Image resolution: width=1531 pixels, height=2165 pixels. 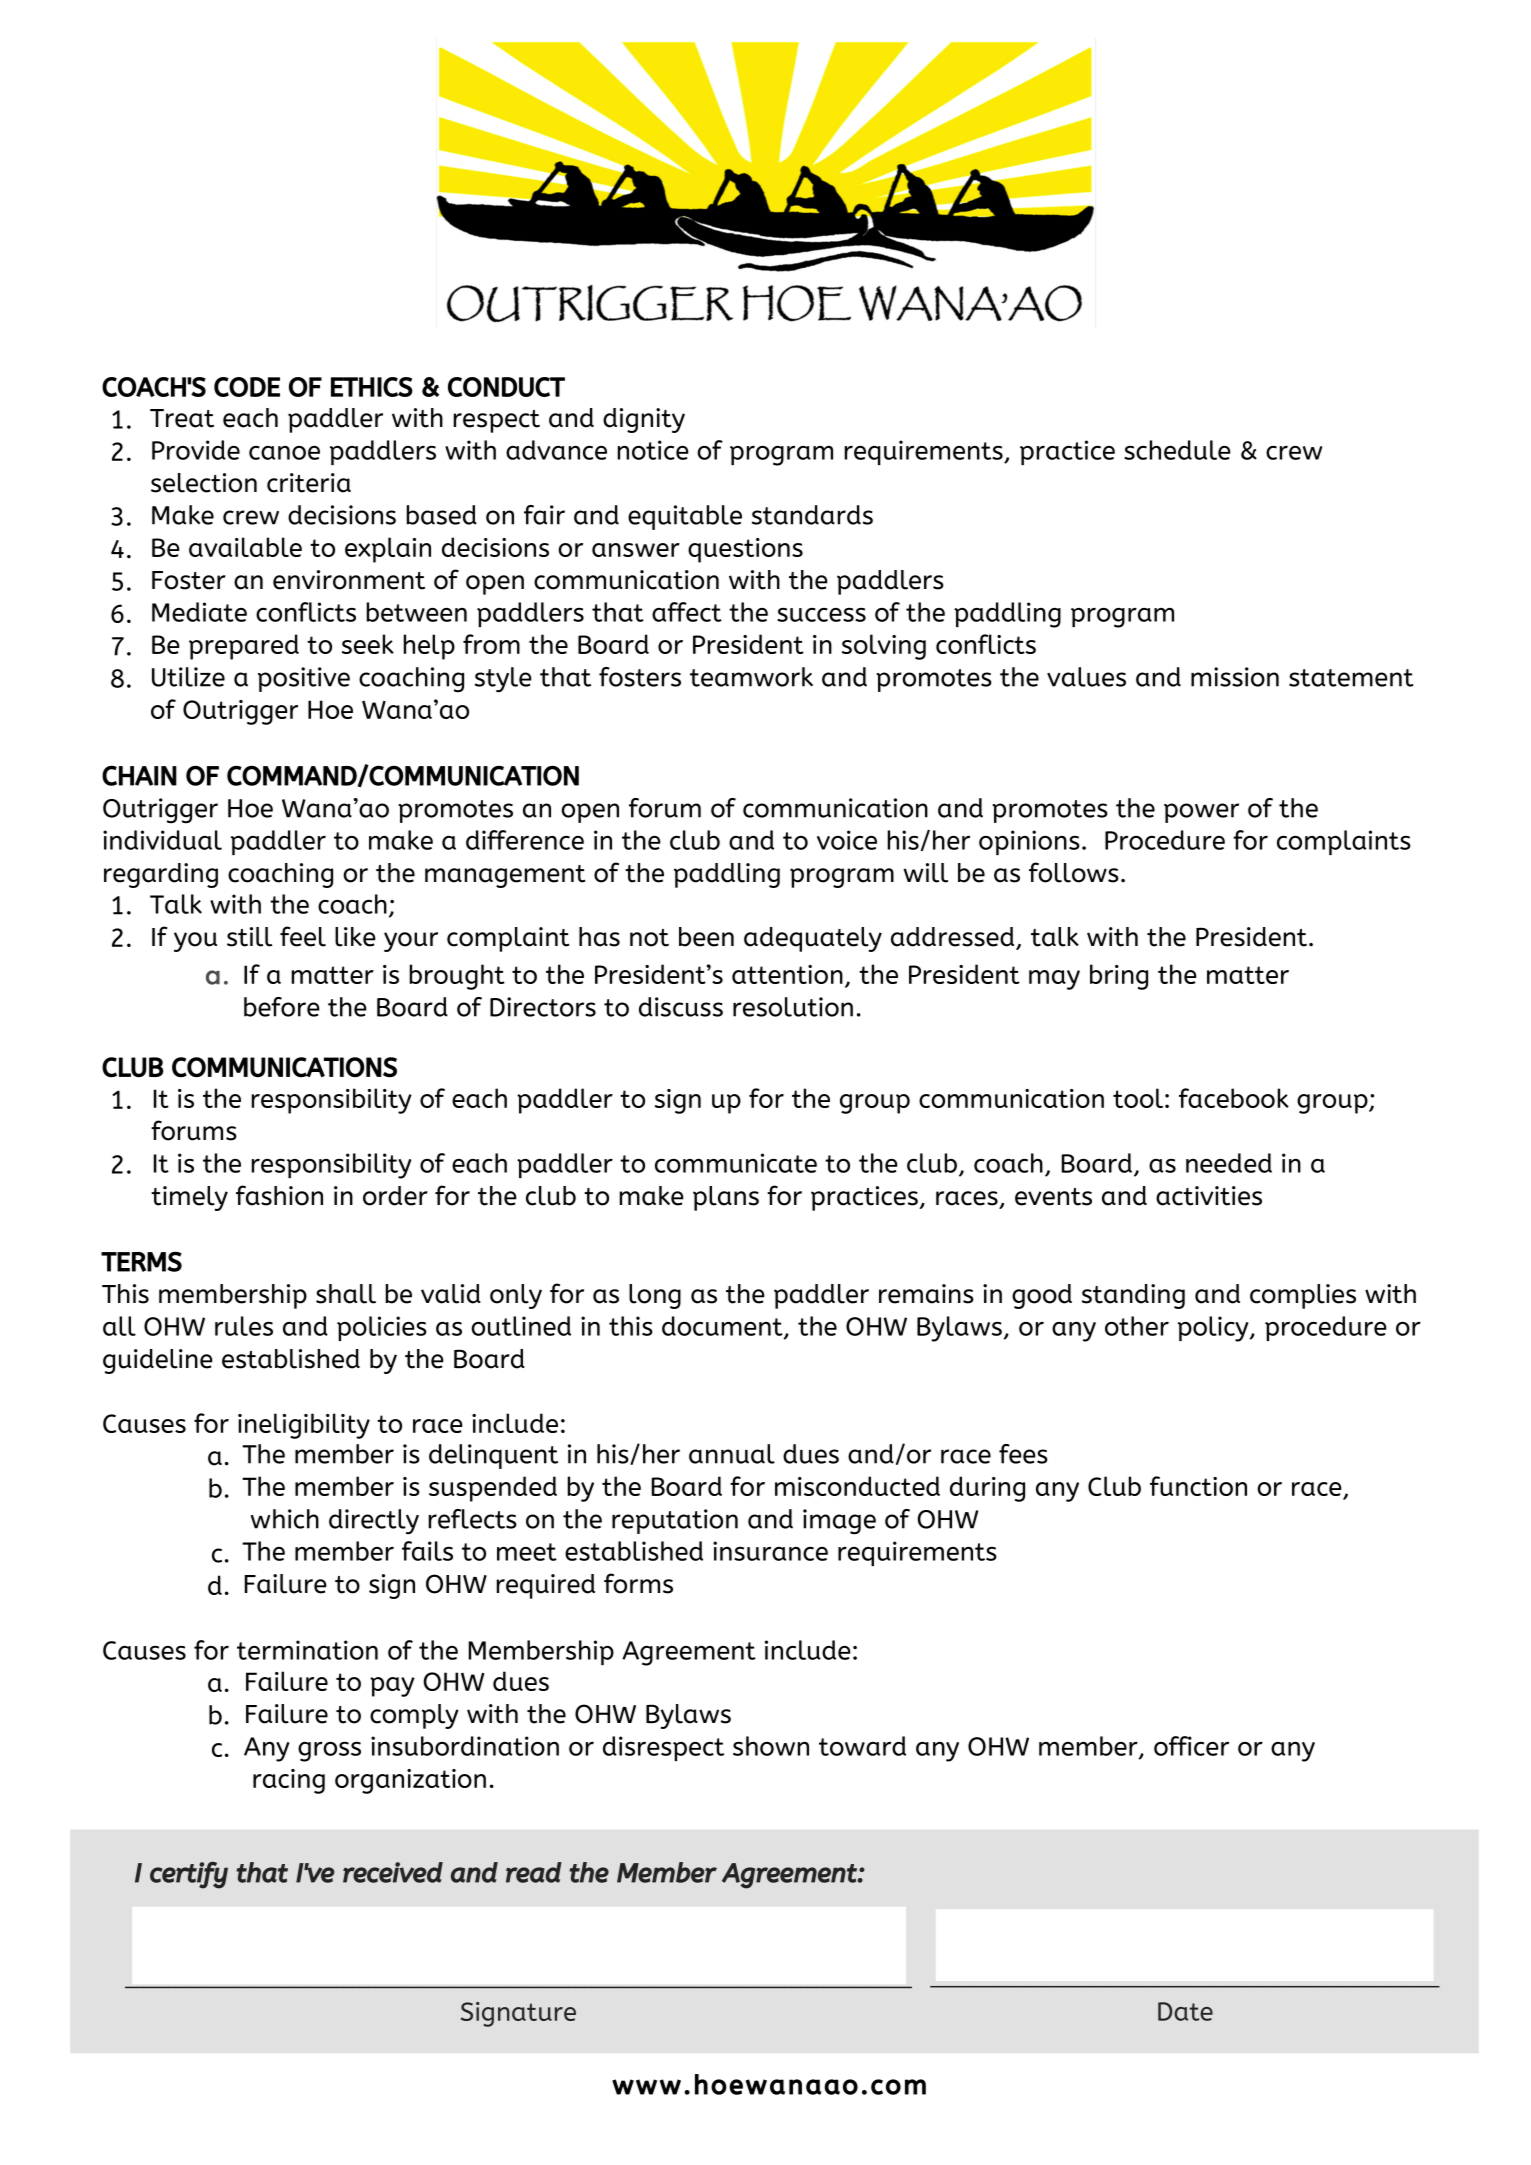 I want to click on schedule, so click(x=1177, y=450).
